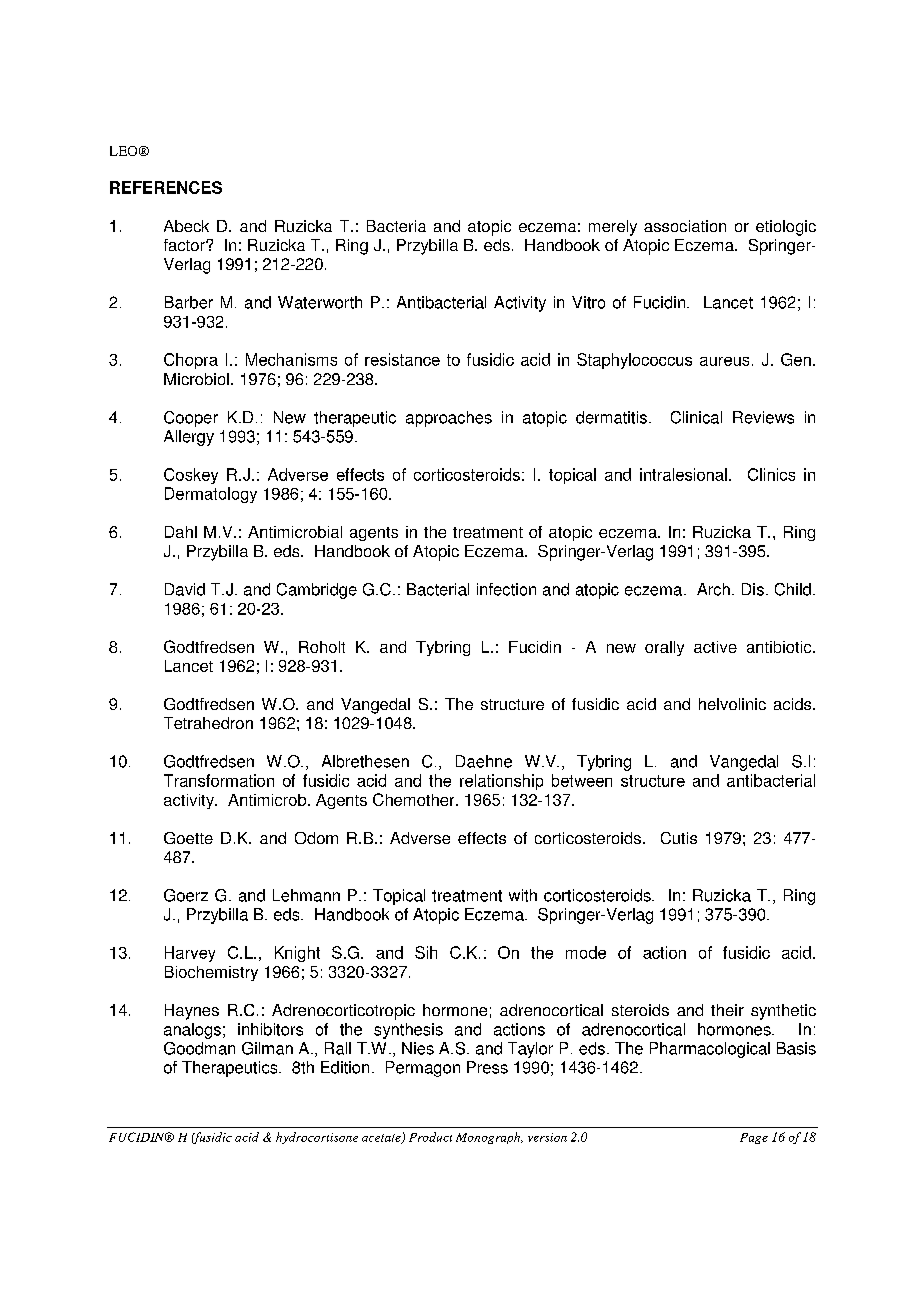 Image resolution: width=924 pixels, height=1308 pixels. What do you see at coordinates (317, 1138) in the screenshot?
I see `hydrocortisone` at bounding box center [317, 1138].
